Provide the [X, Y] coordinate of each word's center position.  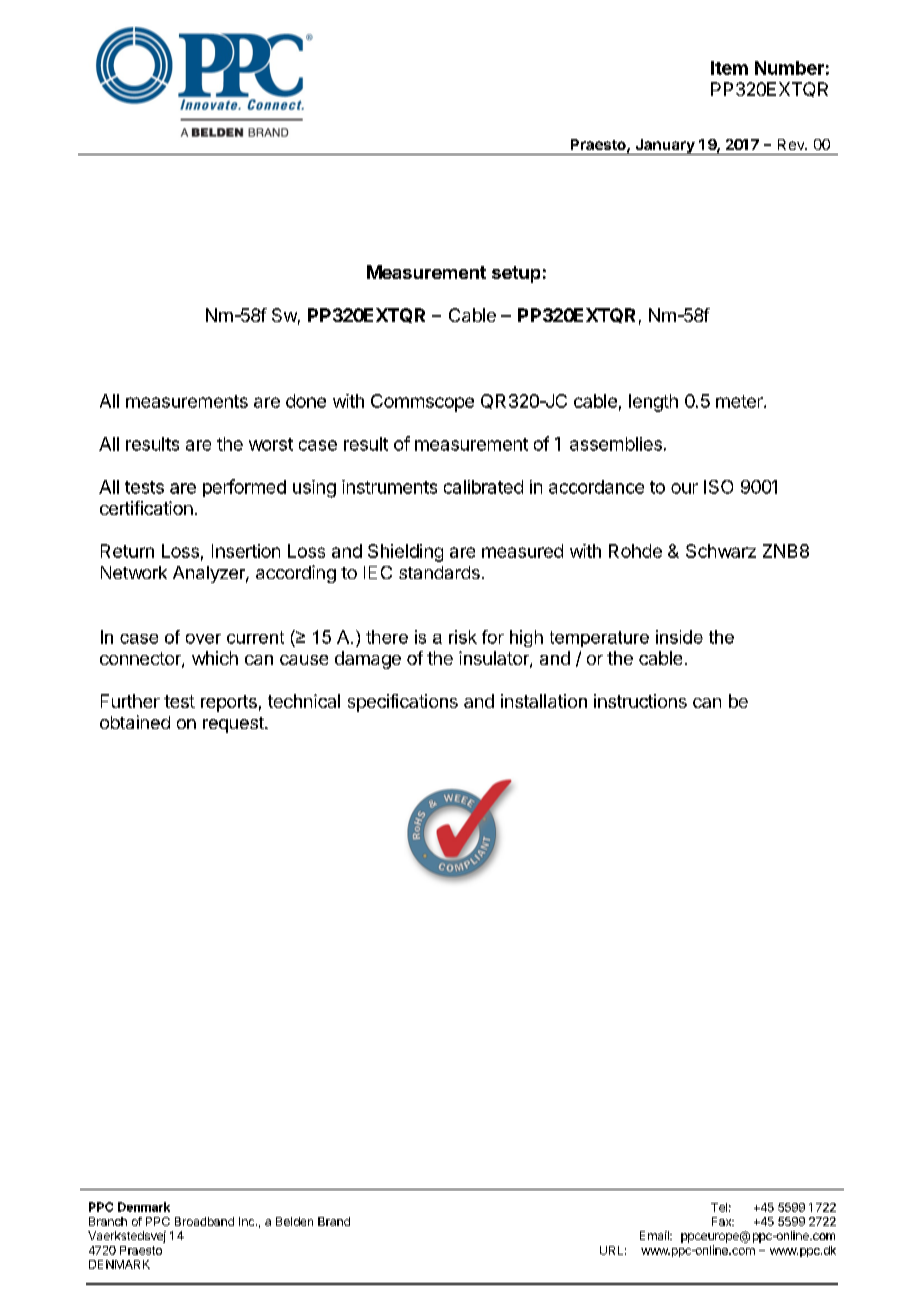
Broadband [204, 1221]
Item [729, 68]
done [306, 401]
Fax [723, 1221]
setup [516, 274]
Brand [334, 1221]
